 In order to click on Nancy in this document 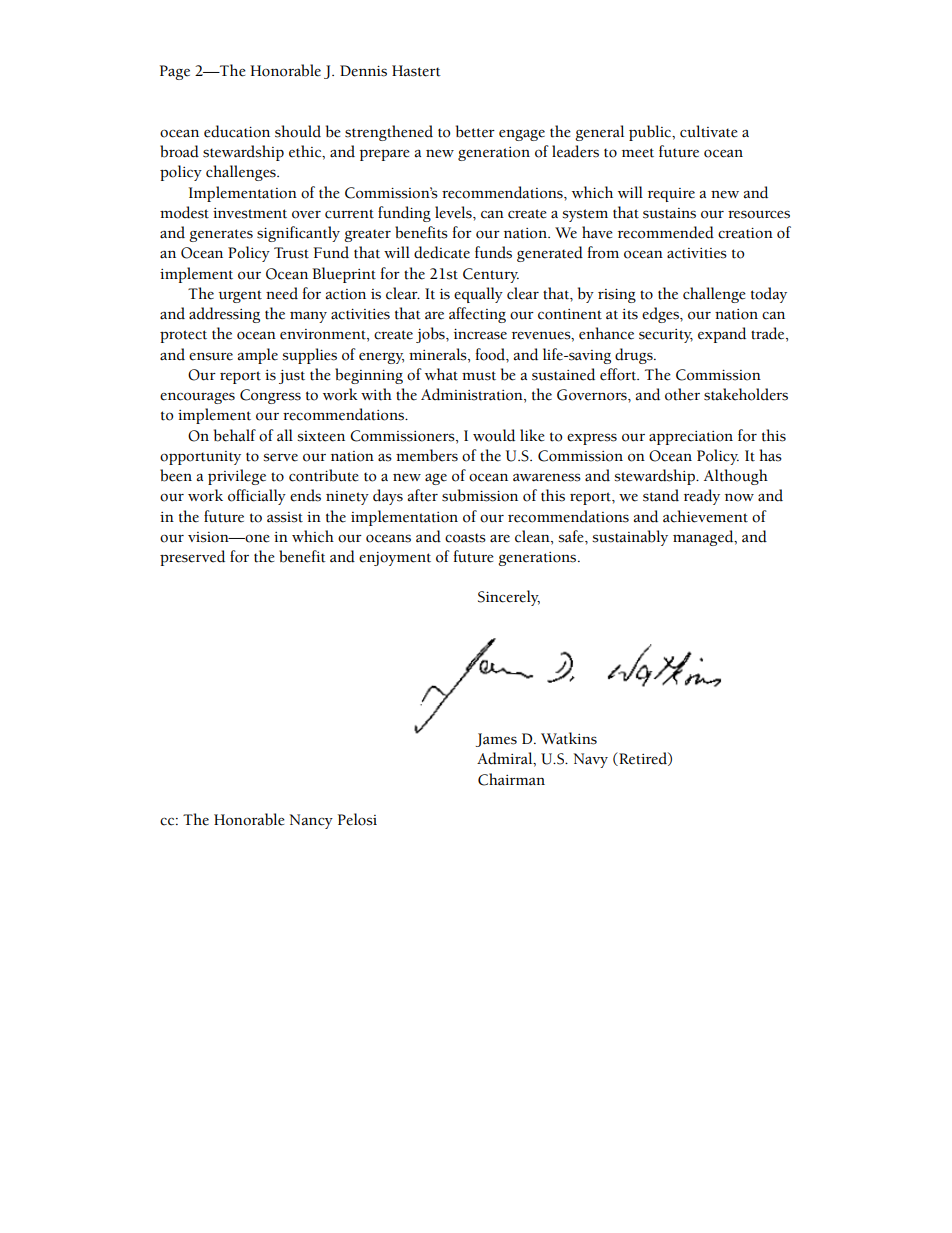, I will do `click(311, 821)`.
